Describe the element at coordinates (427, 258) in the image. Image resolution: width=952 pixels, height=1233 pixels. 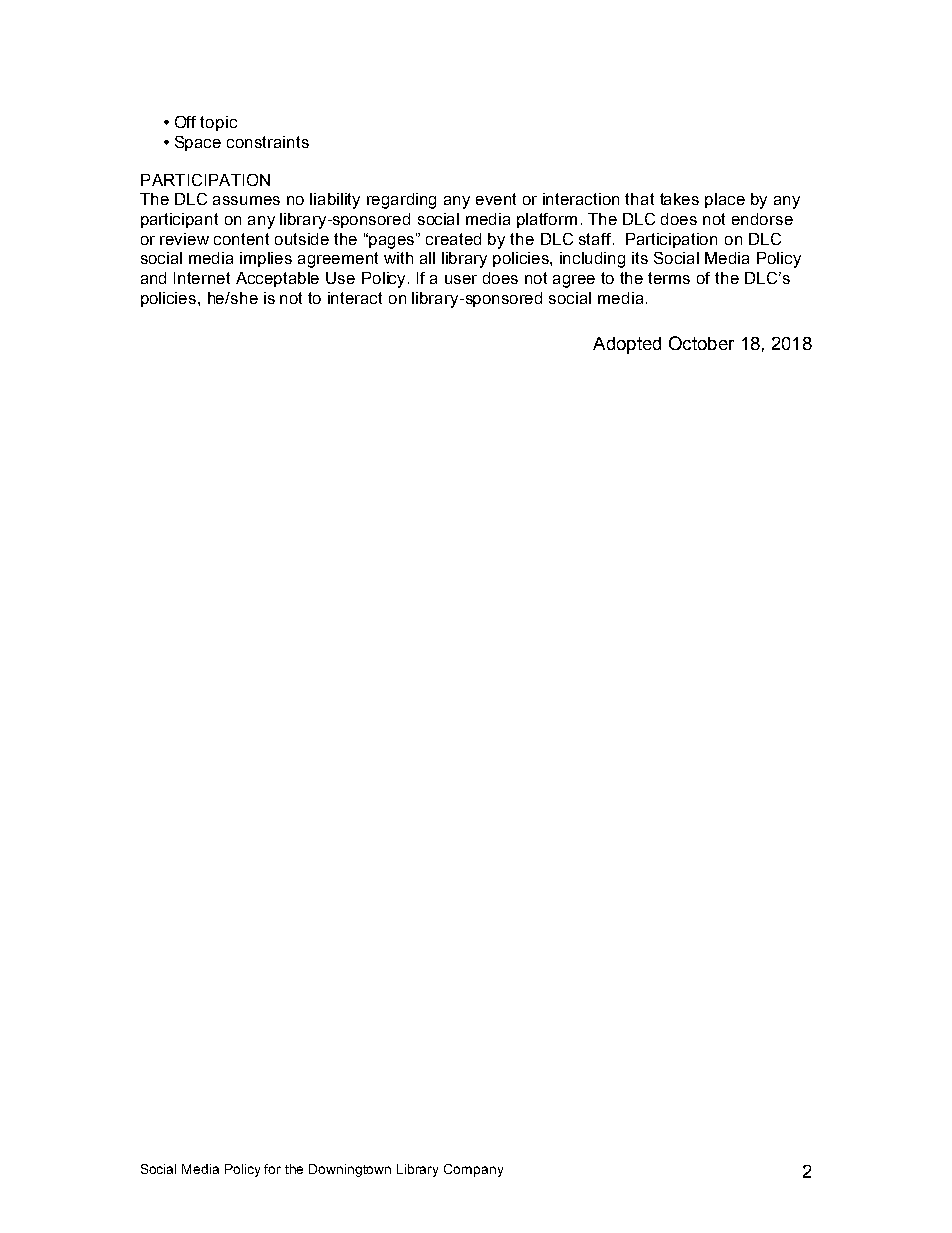
I see `all` at that location.
